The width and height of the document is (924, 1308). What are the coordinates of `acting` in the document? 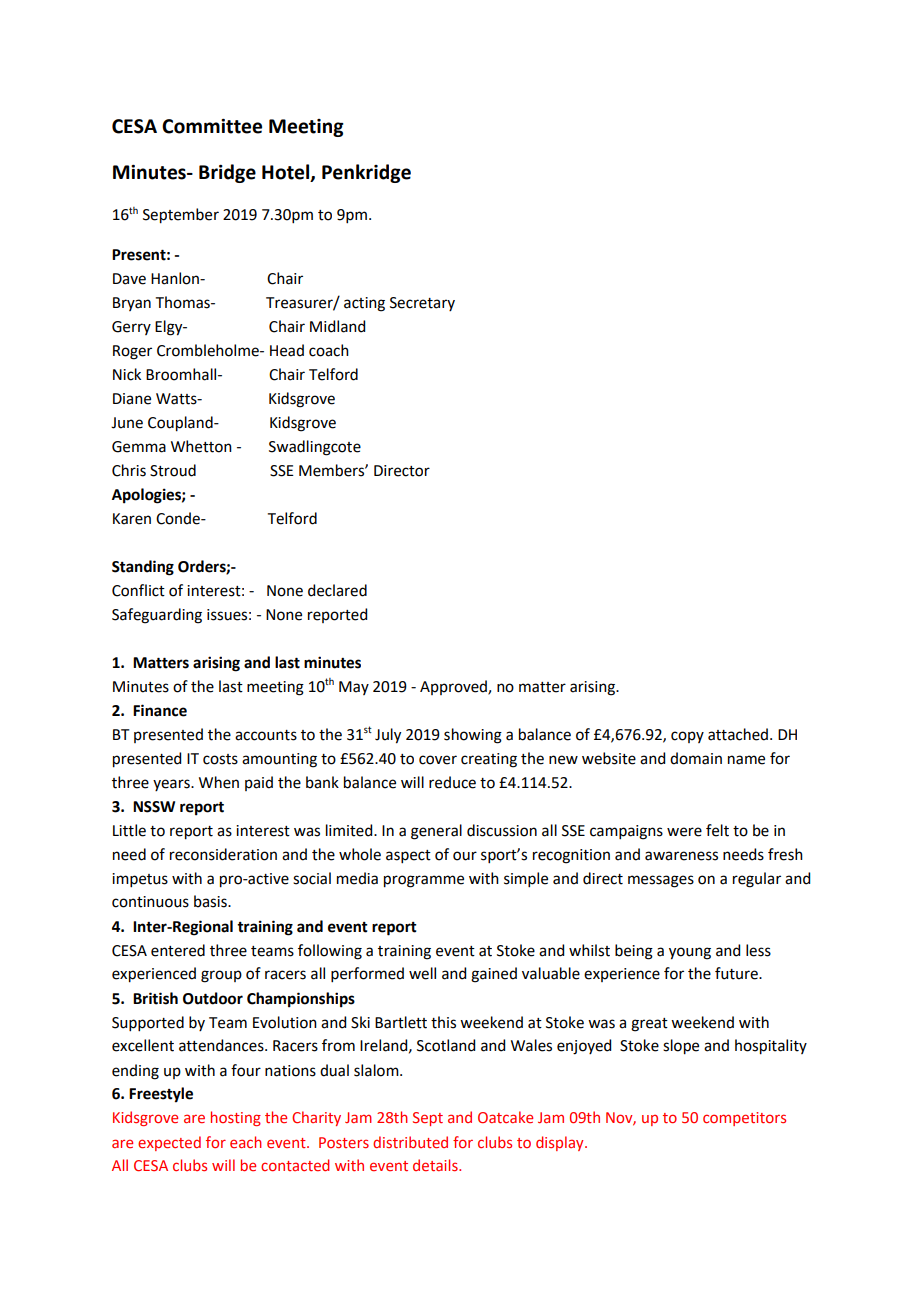 It's located at (364, 304).
